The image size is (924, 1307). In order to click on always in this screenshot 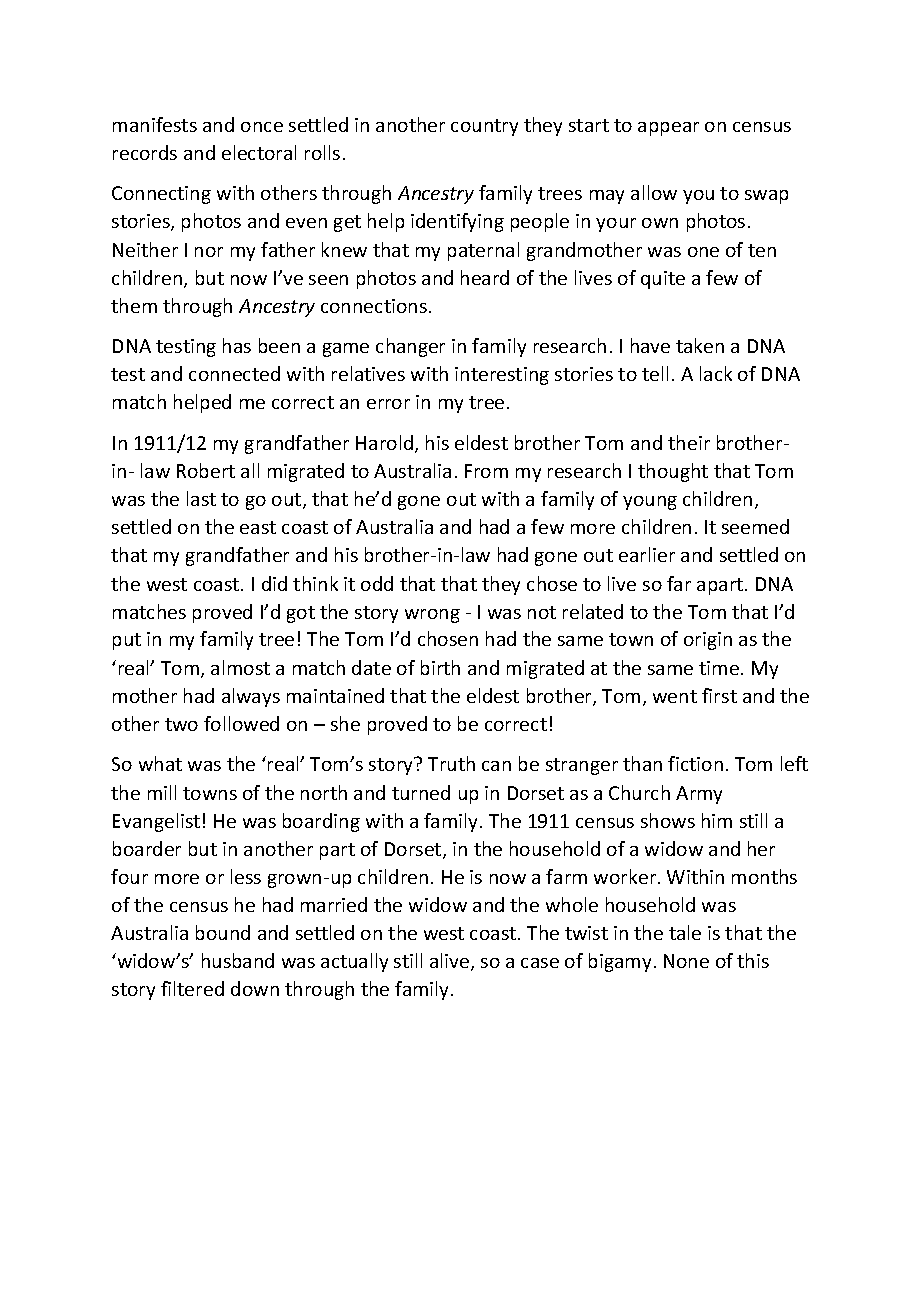, I will do `click(251, 697)`.
